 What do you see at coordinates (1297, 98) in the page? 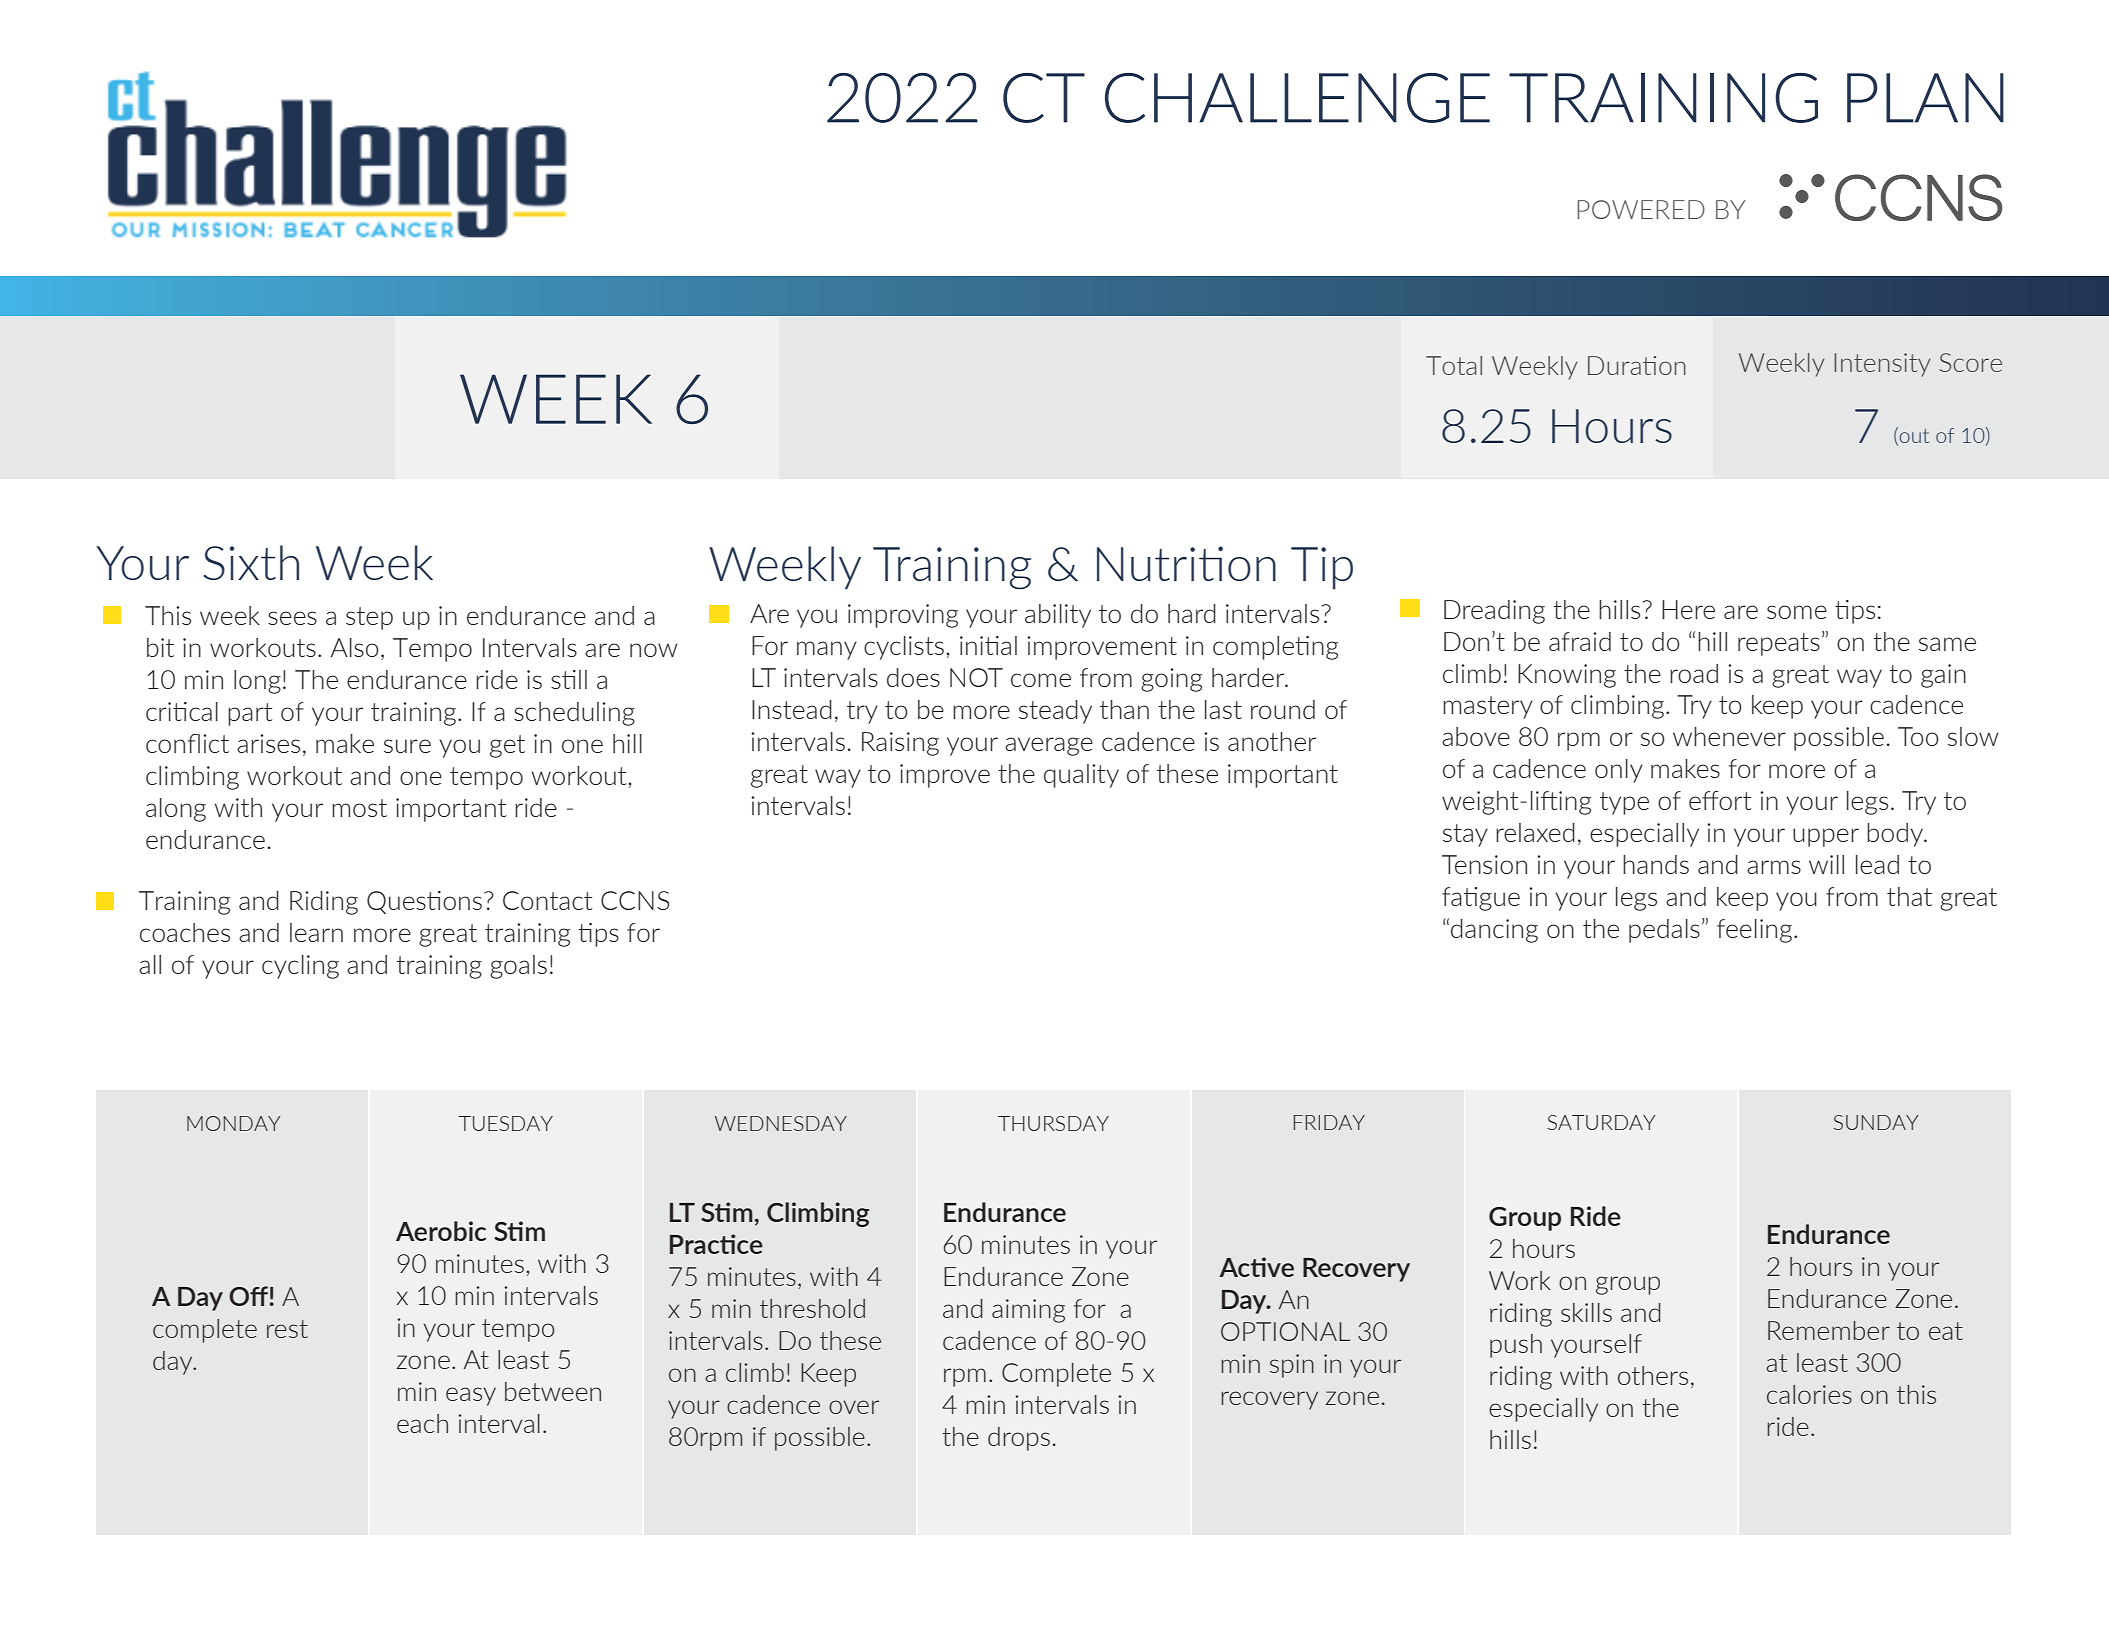
I see `CHALLENGE` at bounding box center [1297, 98].
